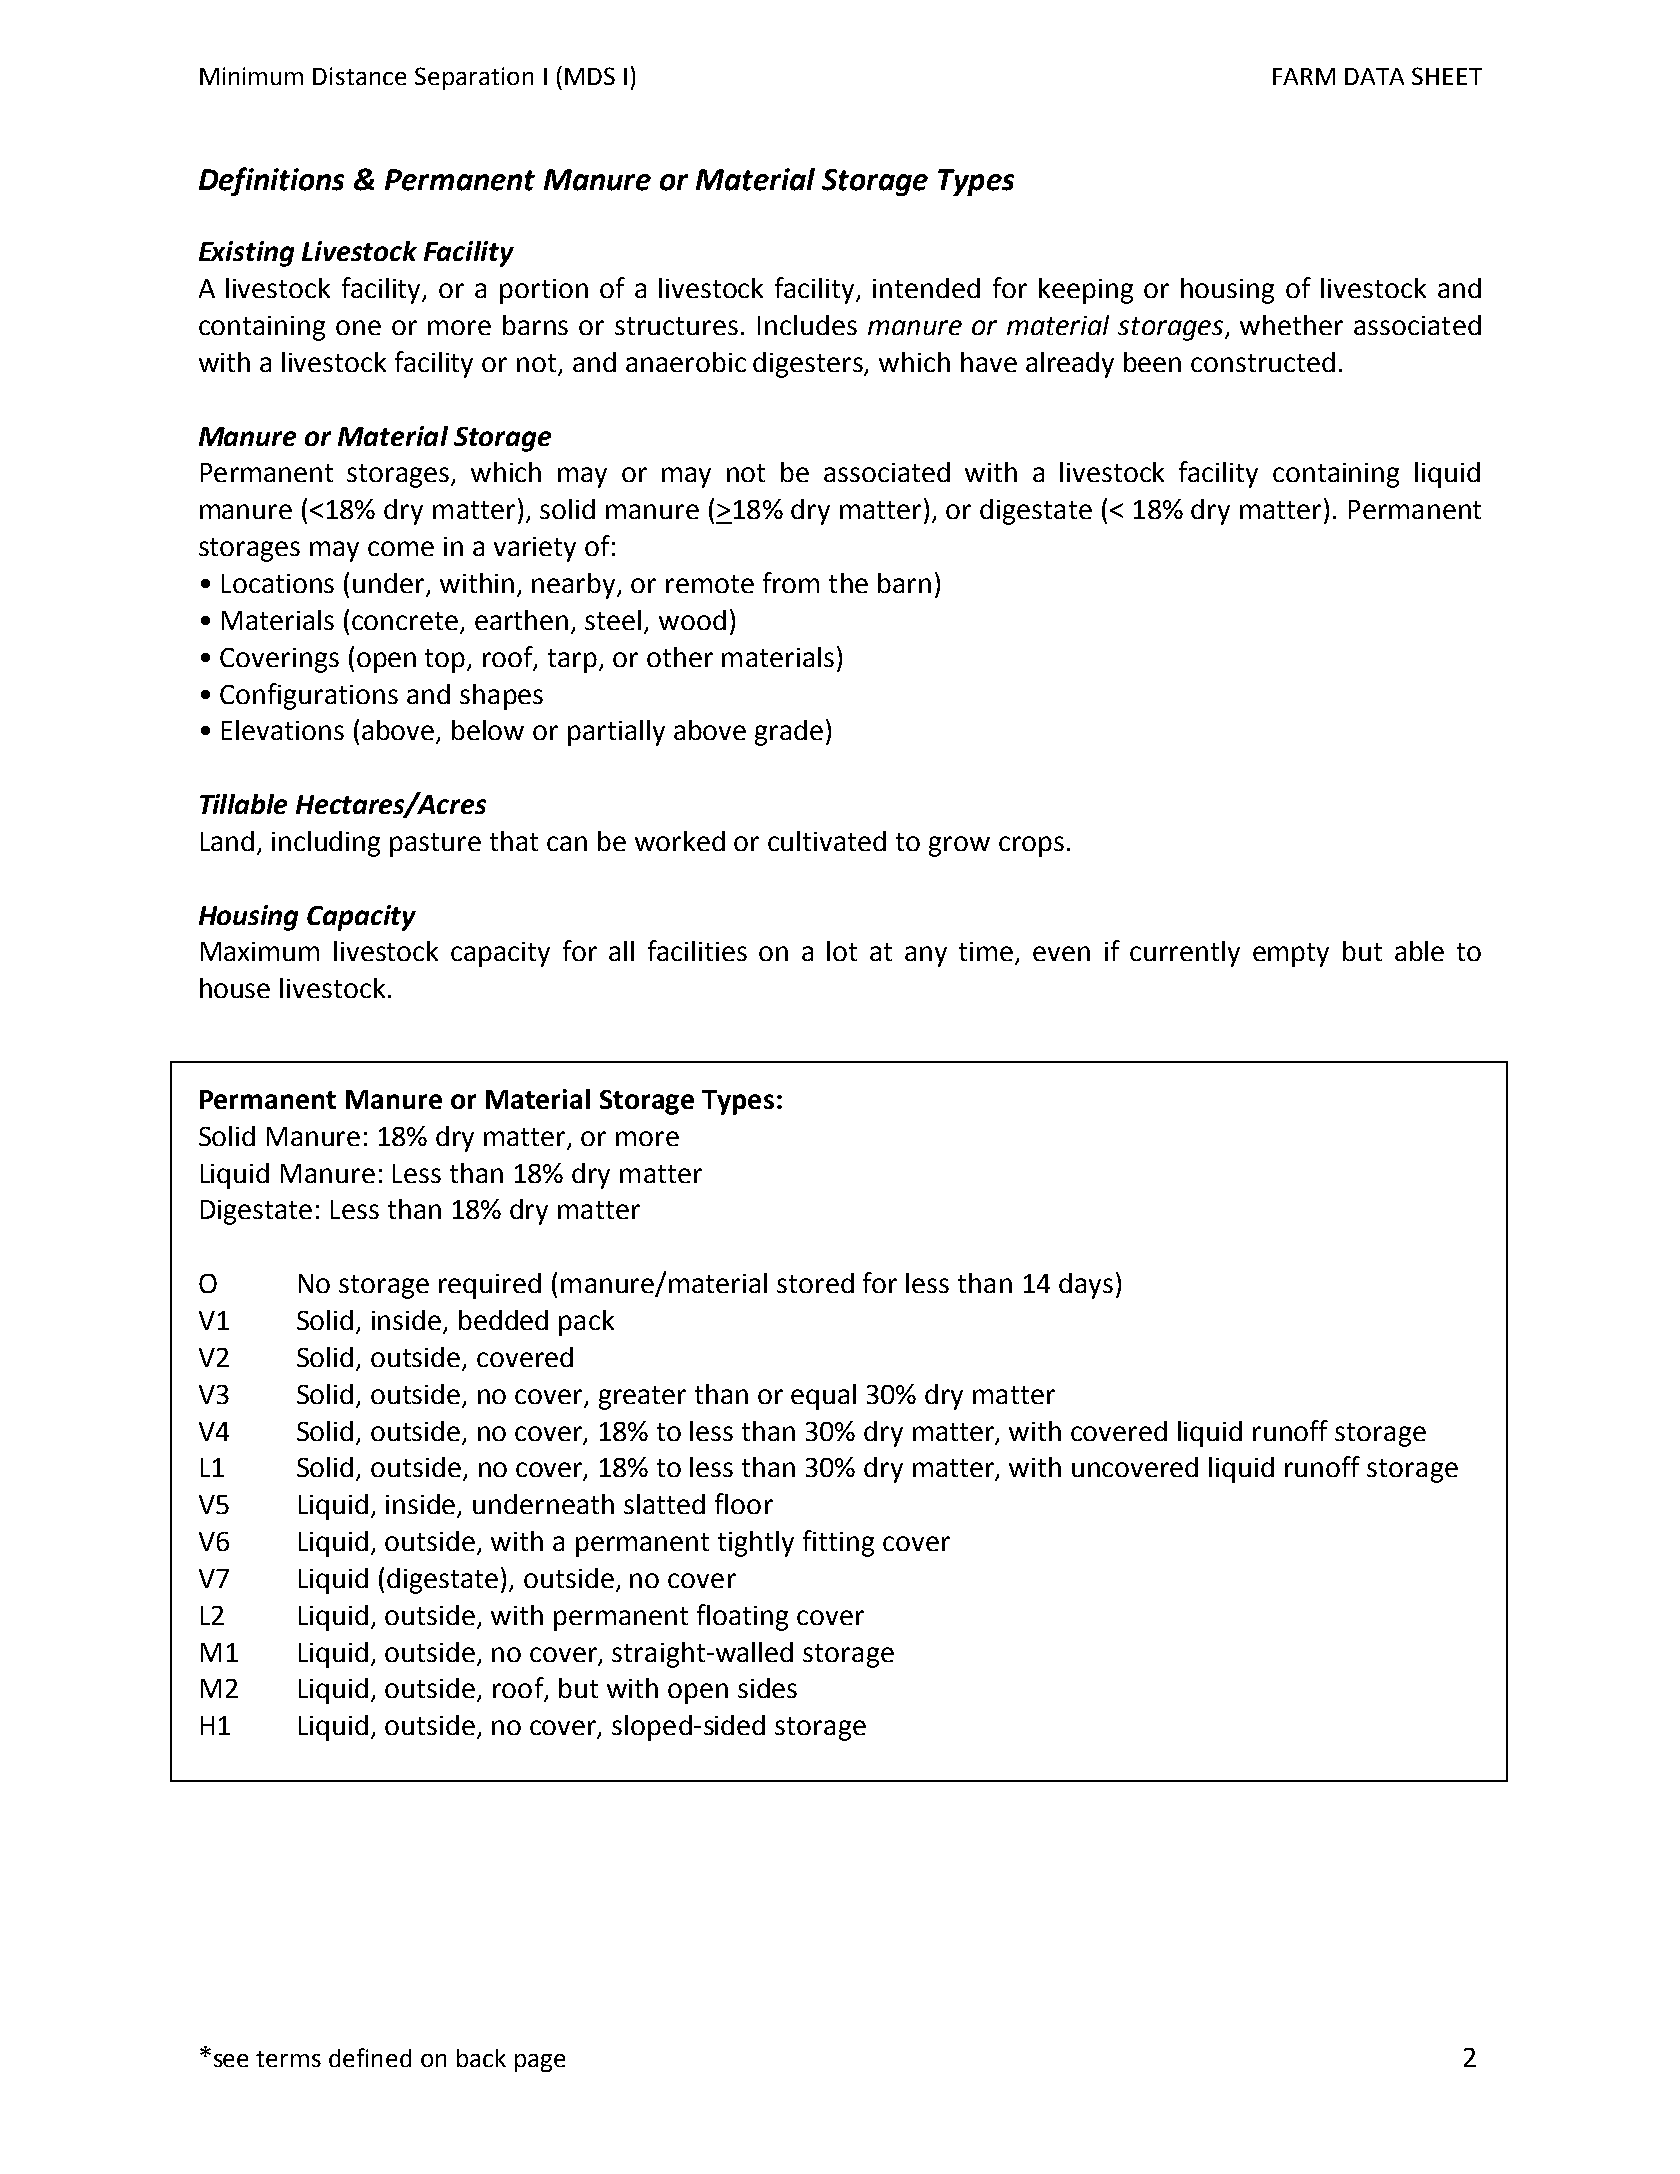 The width and height of the image is (1680, 2174). Describe the element at coordinates (406, 622) in the image. I see `concrete` at that location.
